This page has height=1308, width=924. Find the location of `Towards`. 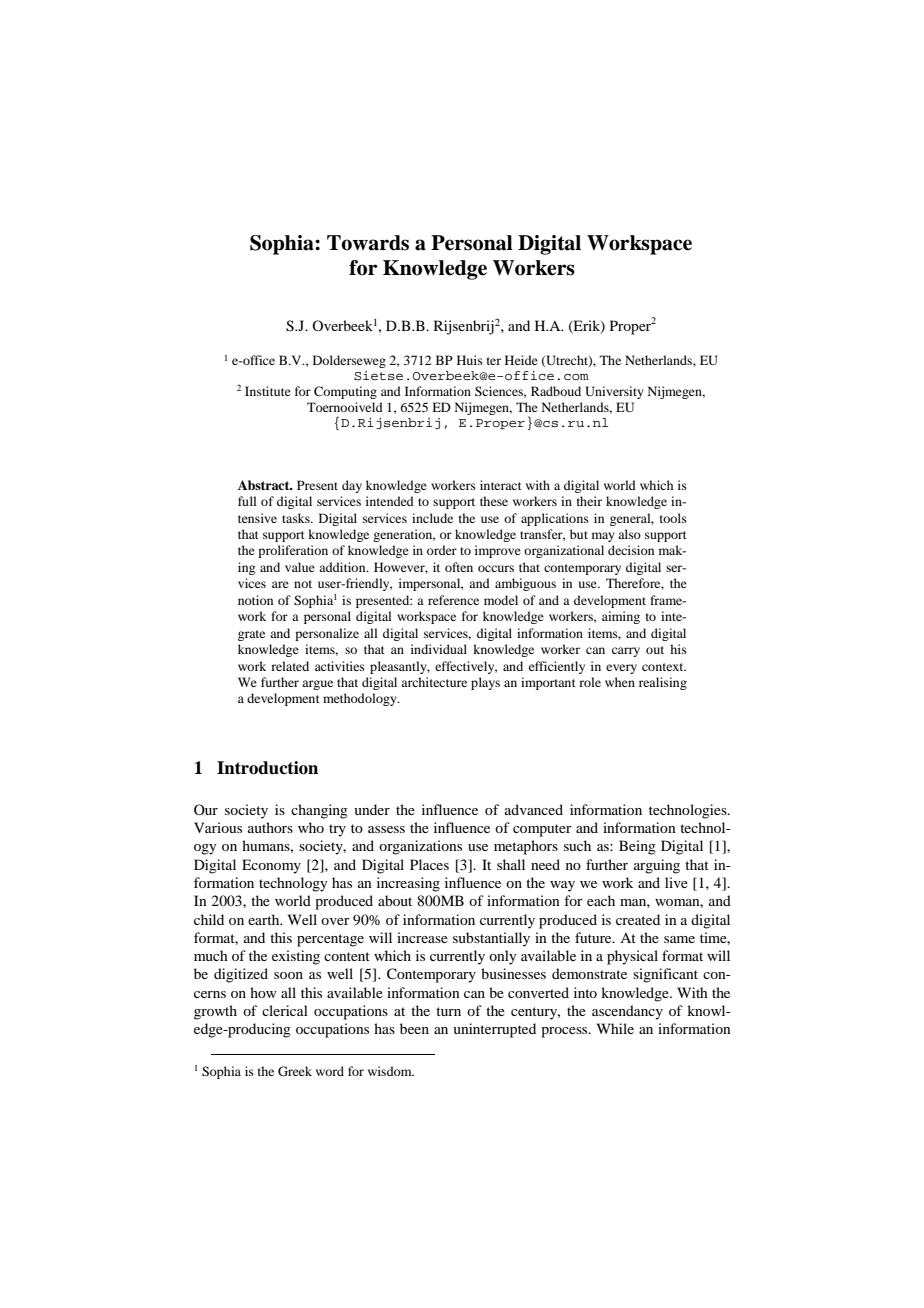

Towards is located at coordinates (368, 243).
